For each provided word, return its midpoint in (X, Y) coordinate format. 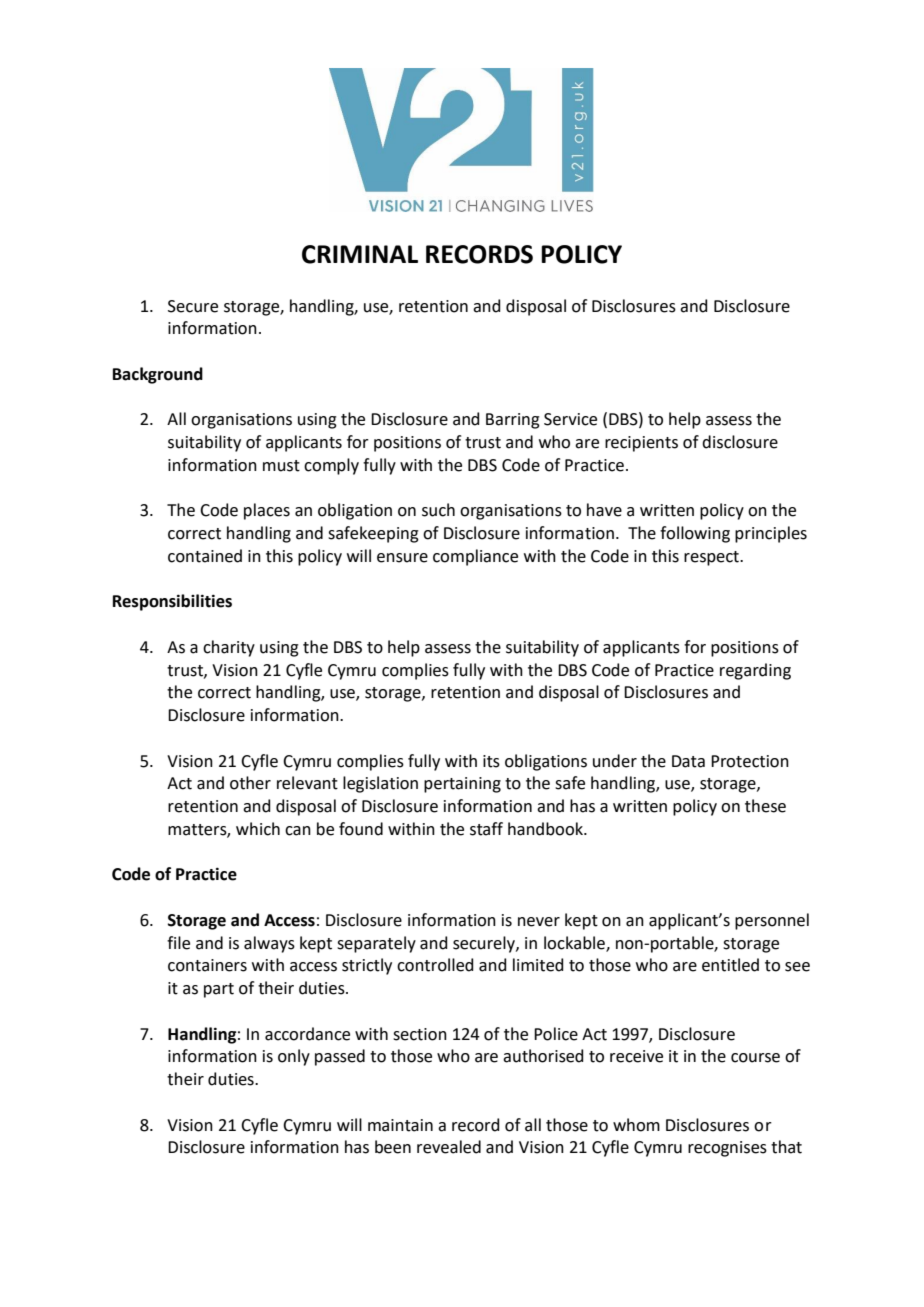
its (491, 761)
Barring (513, 421)
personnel (772, 921)
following (695, 534)
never (539, 922)
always (269, 944)
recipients (641, 444)
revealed (449, 1147)
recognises (727, 1149)
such (438, 510)
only (294, 1057)
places (267, 511)
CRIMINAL (360, 254)
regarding (755, 671)
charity (229, 648)
